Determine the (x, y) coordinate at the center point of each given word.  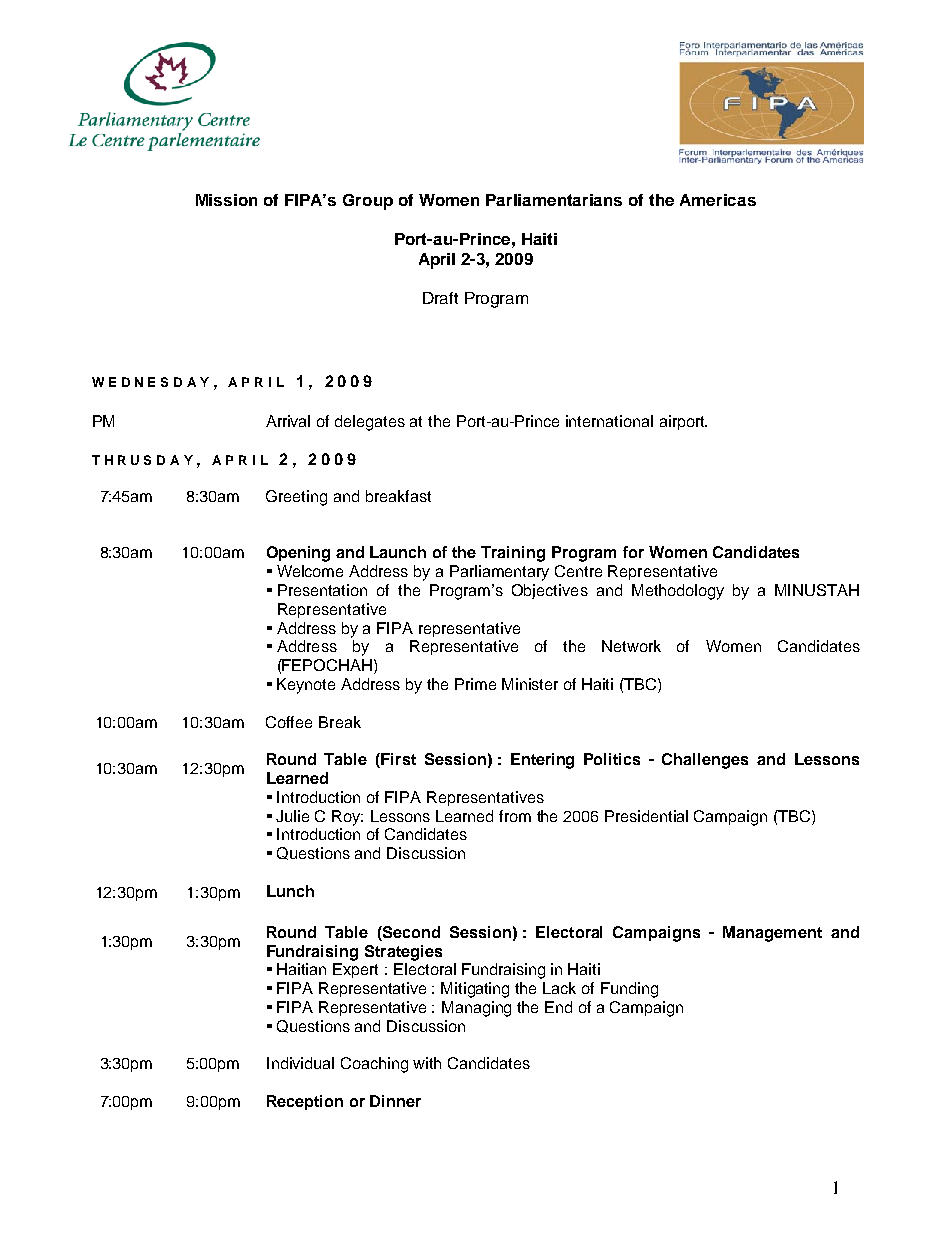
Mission (226, 200)
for (633, 552)
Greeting (296, 498)
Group (368, 202)
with (427, 1063)
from (515, 816)
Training (513, 554)
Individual (300, 1063)
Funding (629, 990)
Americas (718, 200)
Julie (292, 816)
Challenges (705, 761)
